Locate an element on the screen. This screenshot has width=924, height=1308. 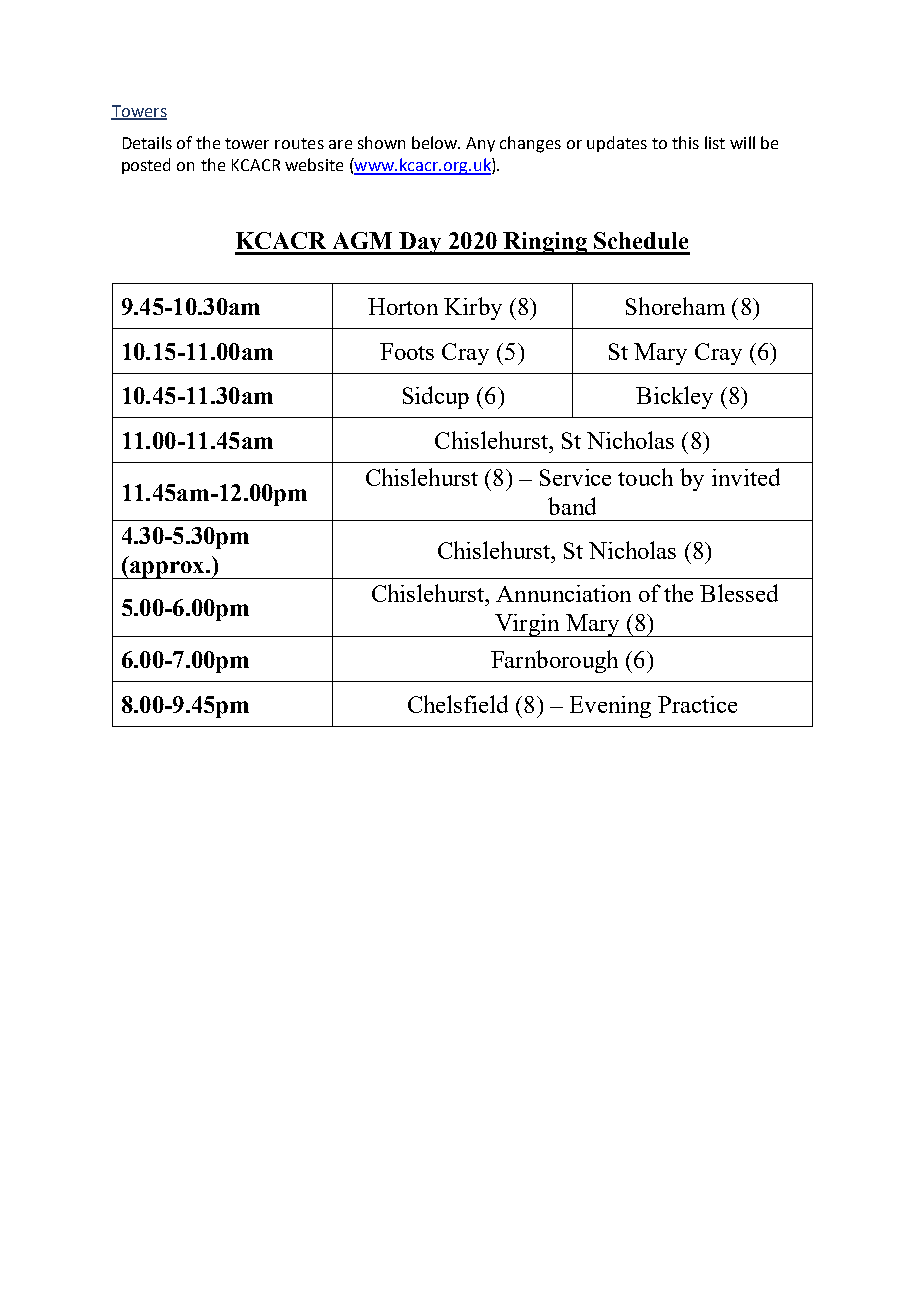
Ringing is located at coordinates (546, 243).
